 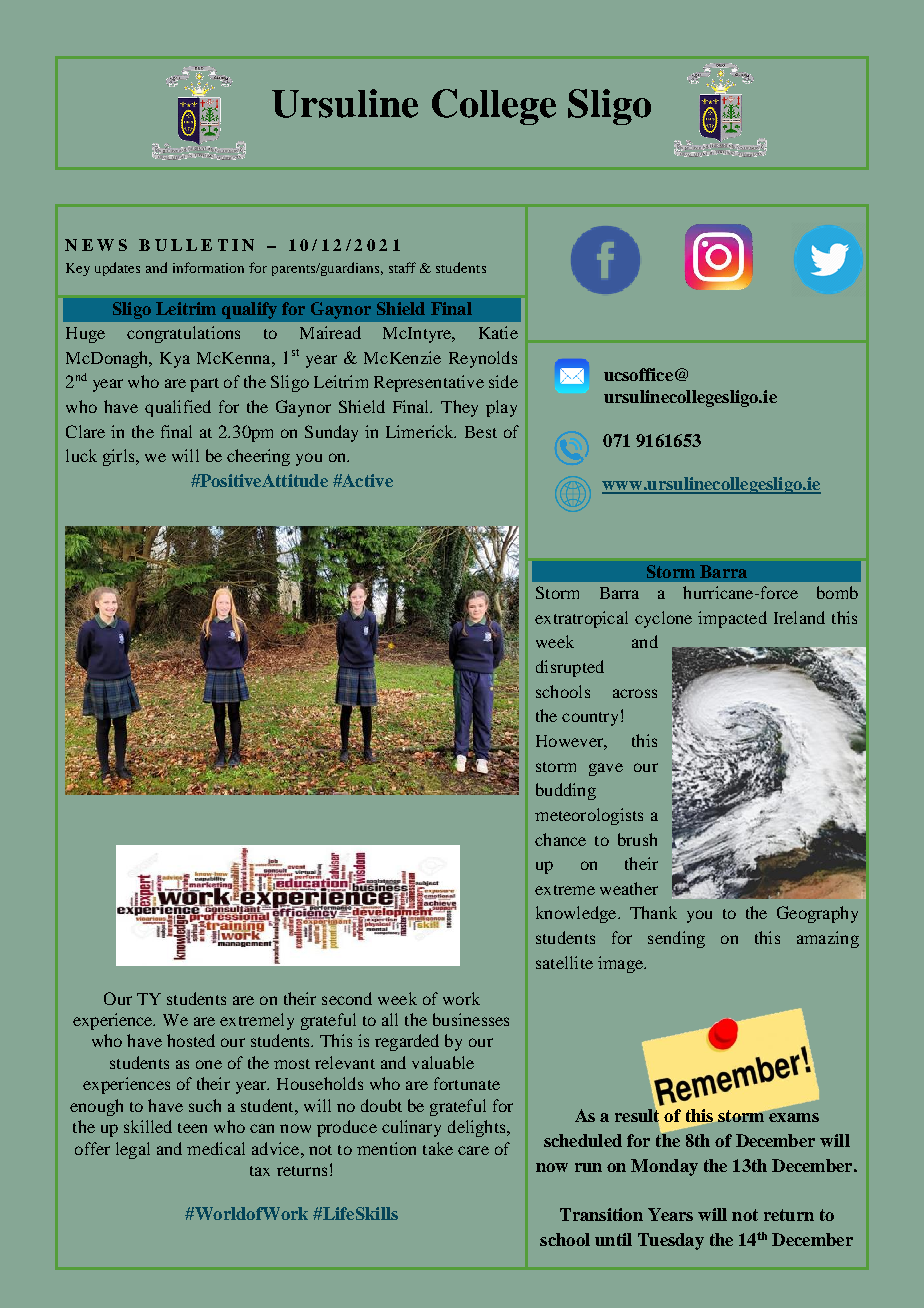 I want to click on Tuesday, so click(x=671, y=1241).
